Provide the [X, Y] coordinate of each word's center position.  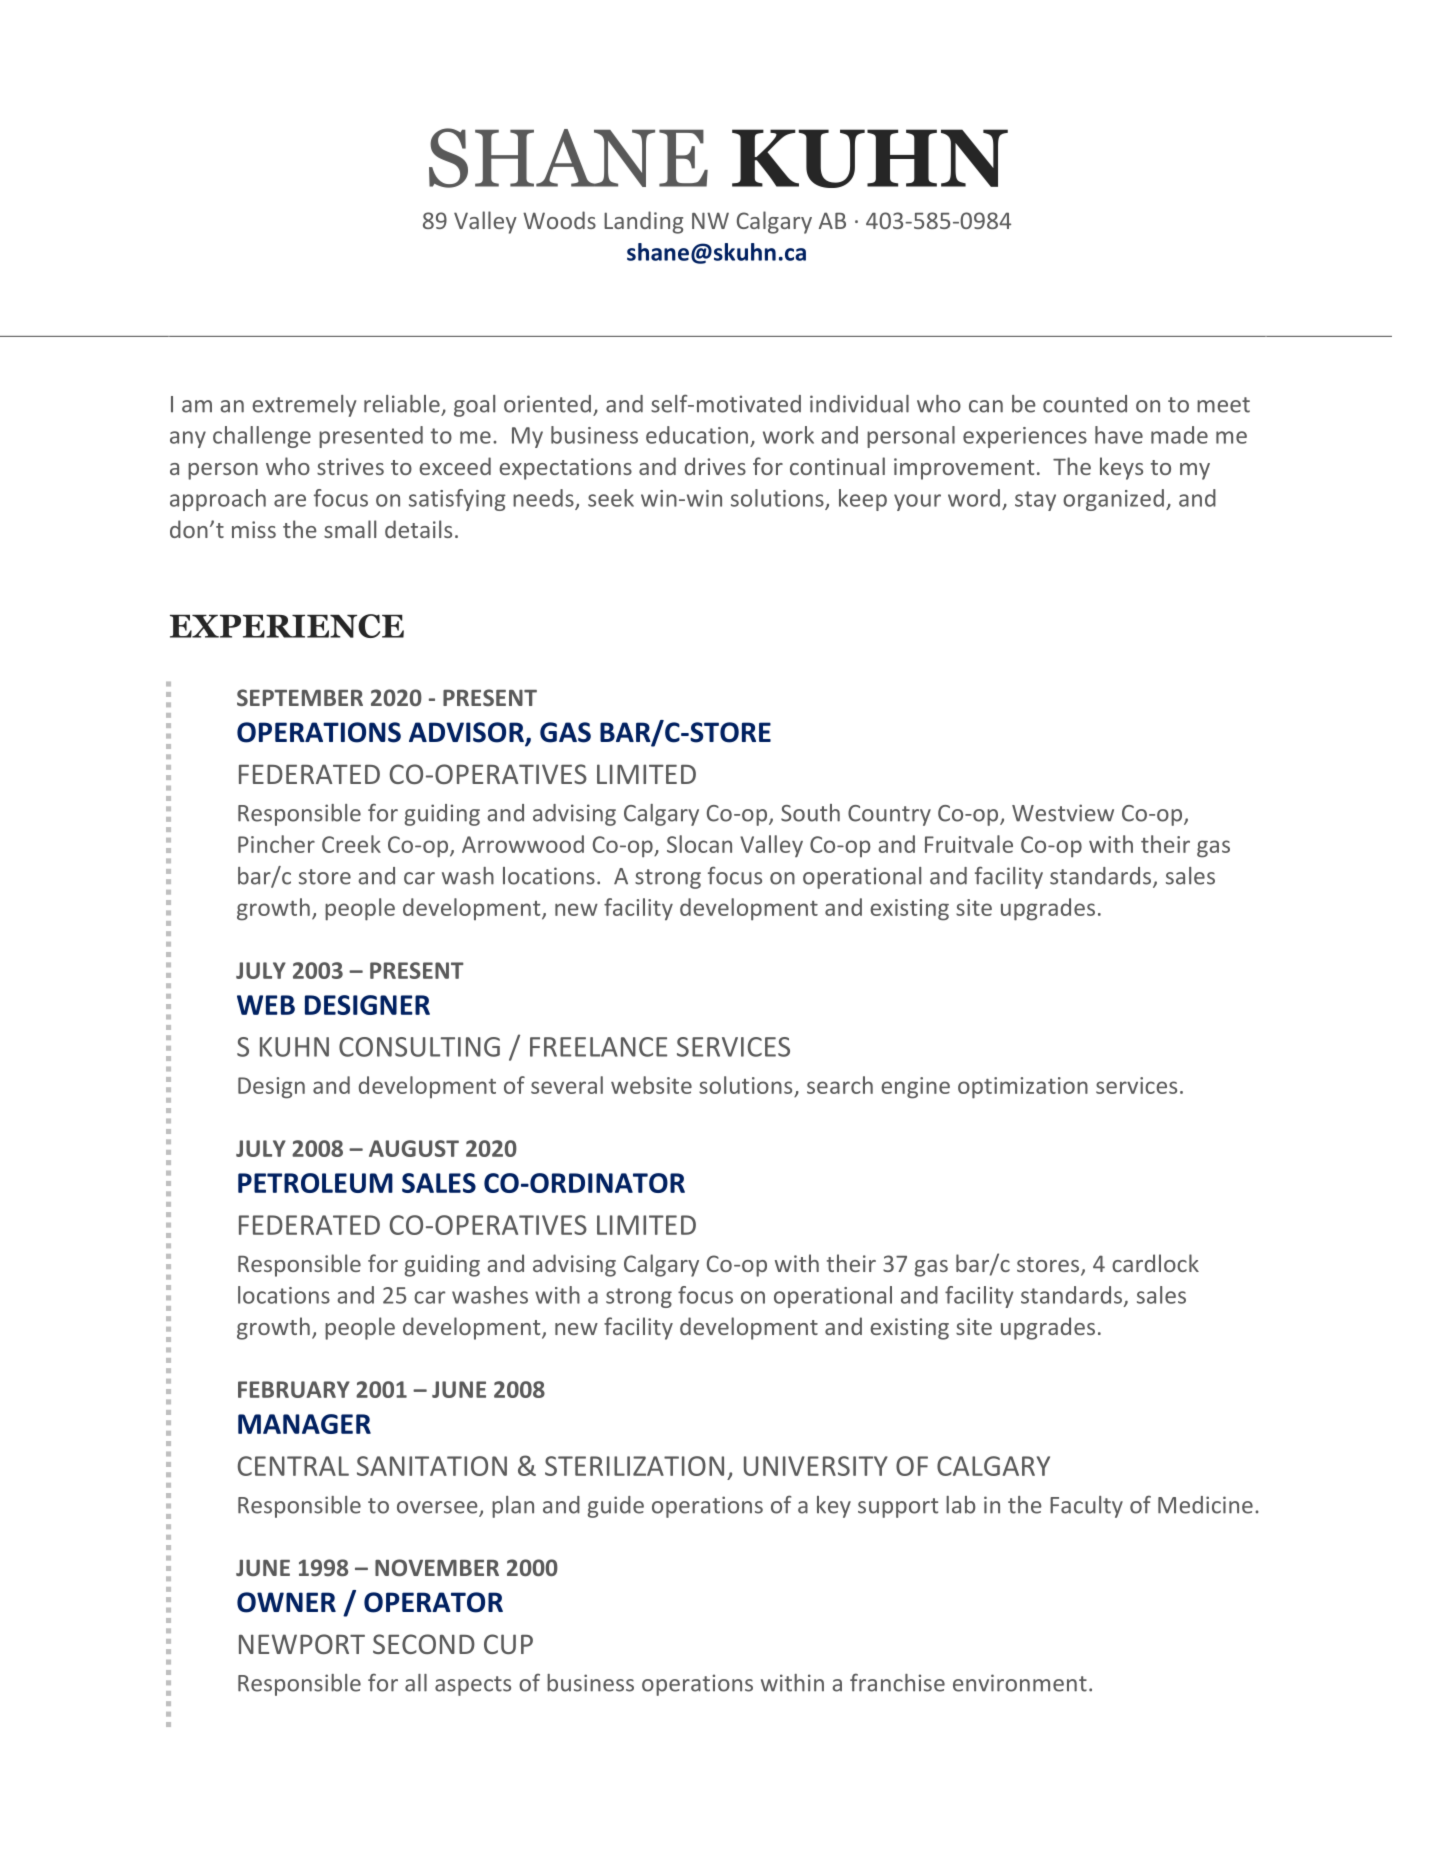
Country [889, 815]
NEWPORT [302, 1644]
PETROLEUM [315, 1183]
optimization [1023, 1088]
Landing [643, 222]
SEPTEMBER [300, 697]
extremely [304, 406]
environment [1020, 1683]
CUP [508, 1644]
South [810, 813]
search [840, 1085]
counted [1085, 404]
